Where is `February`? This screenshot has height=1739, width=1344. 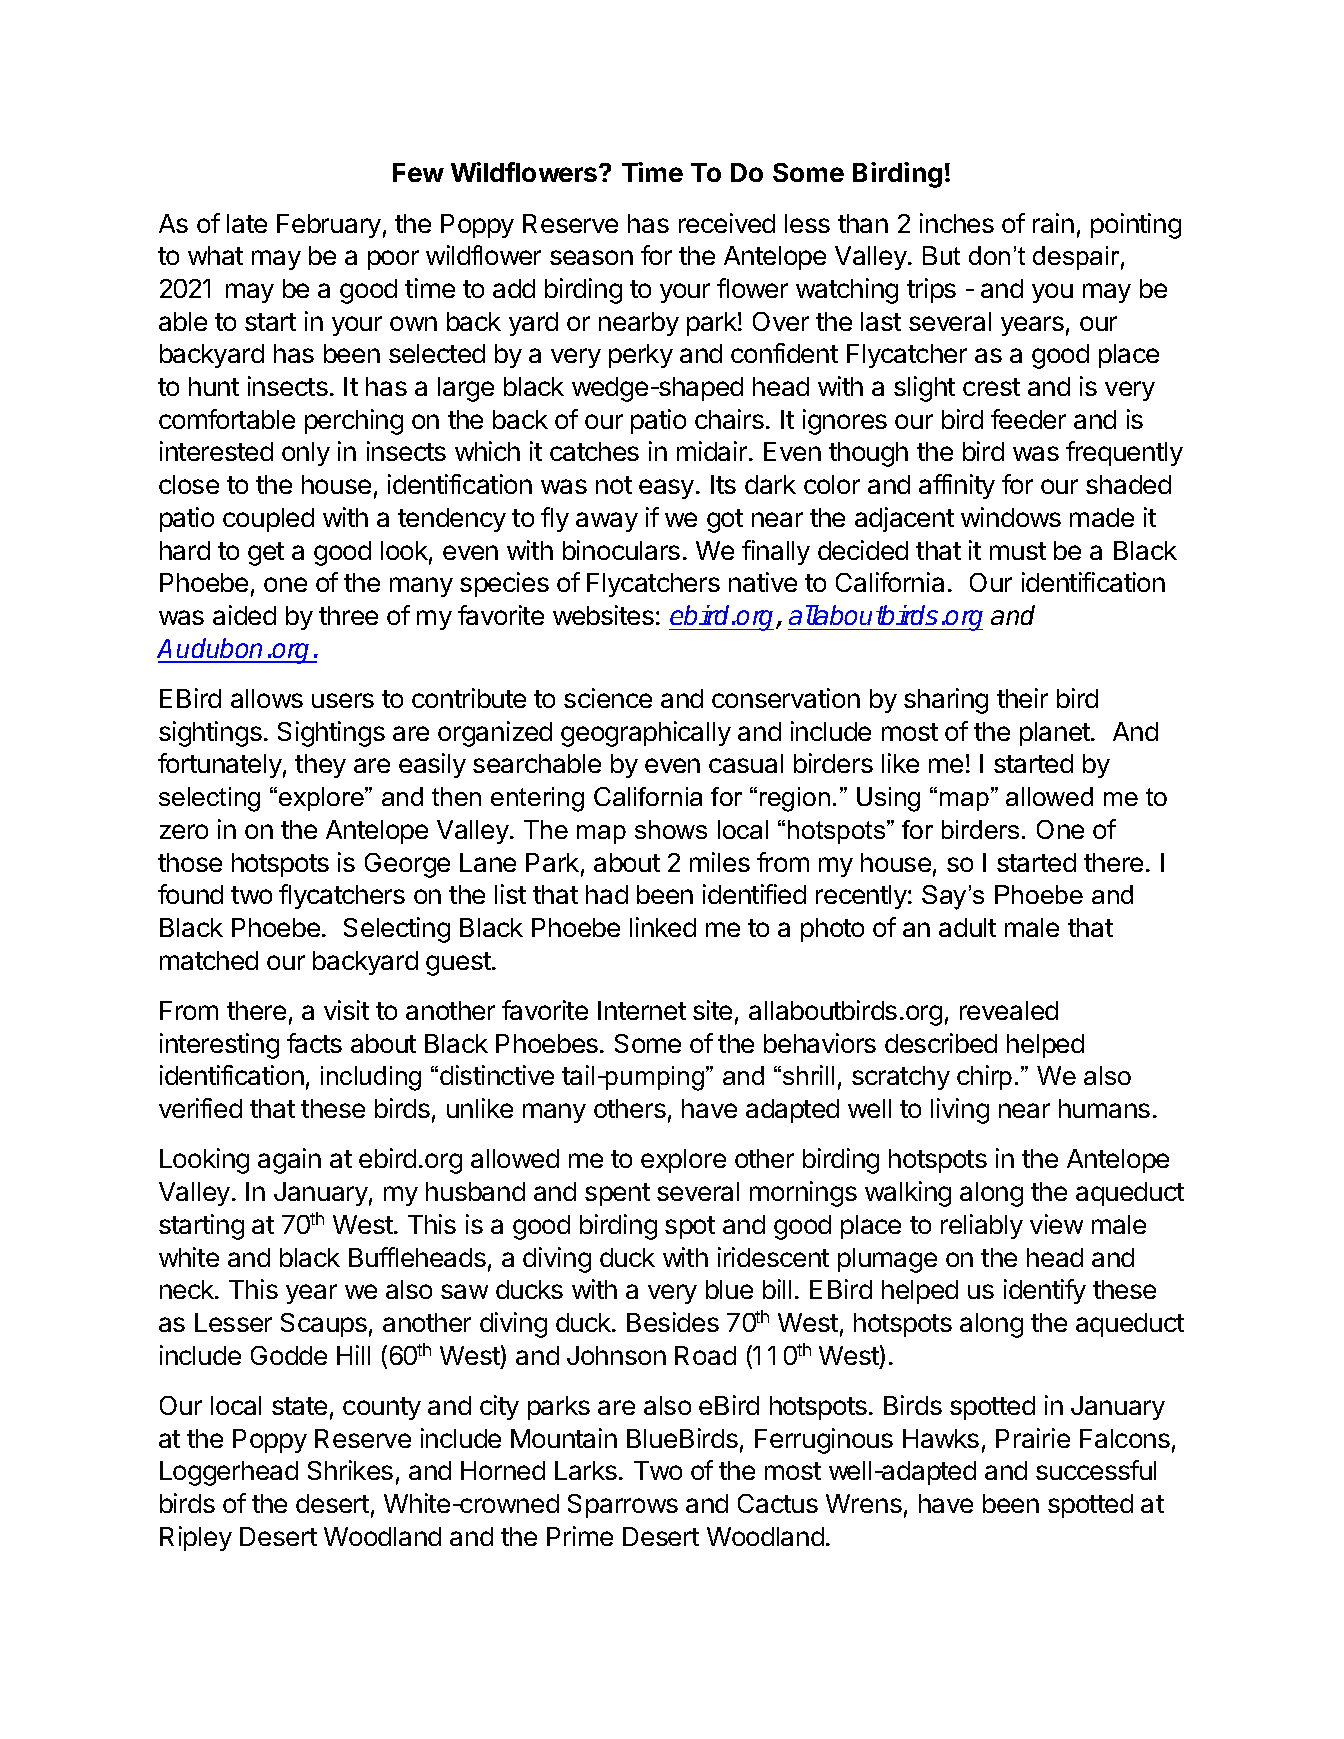 February is located at coordinates (329, 226).
